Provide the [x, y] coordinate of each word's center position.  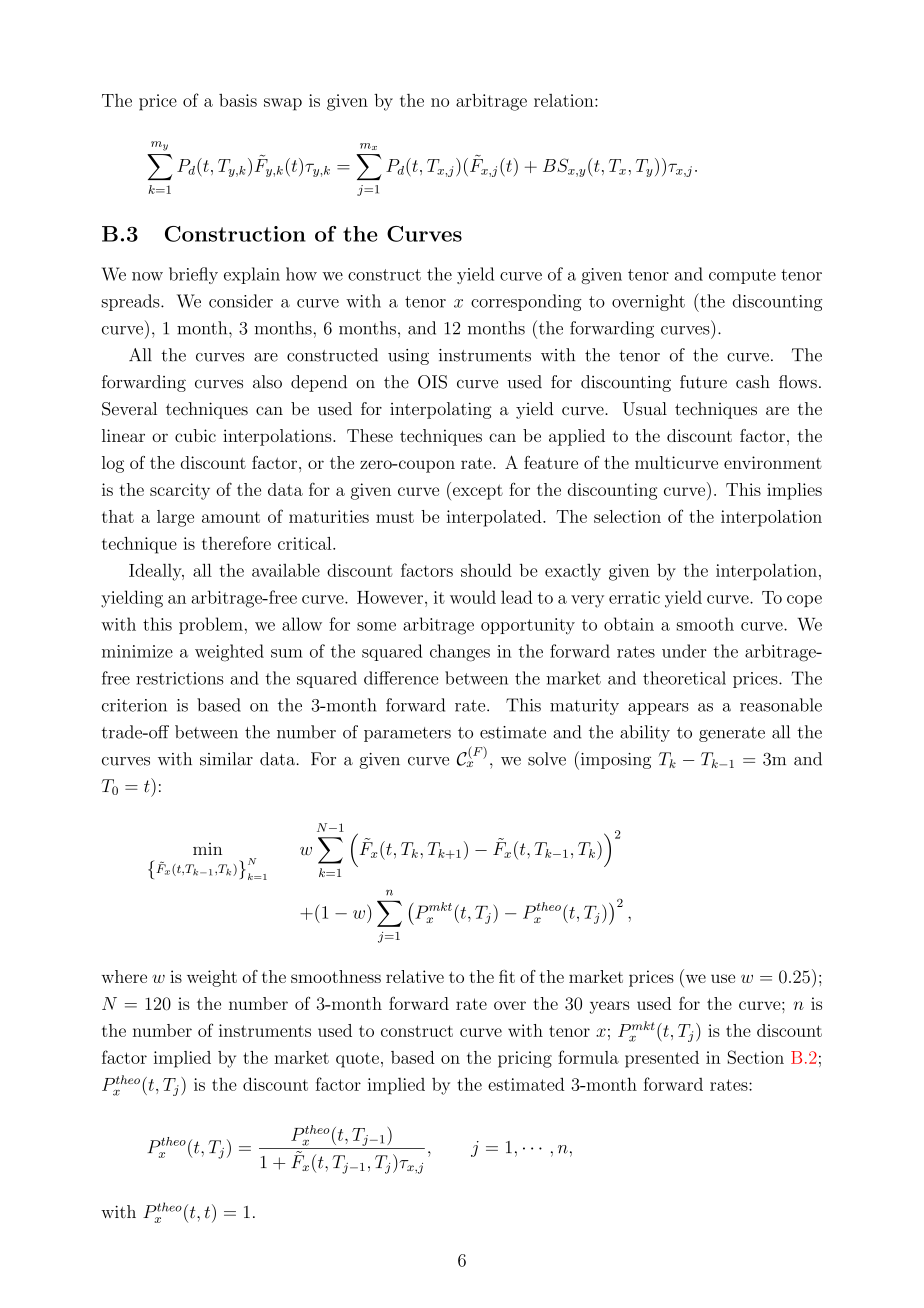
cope [804, 601]
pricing [525, 1059]
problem [211, 625]
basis [238, 100]
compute [742, 276]
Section [756, 1057]
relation [565, 100]
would [473, 597]
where [124, 976]
